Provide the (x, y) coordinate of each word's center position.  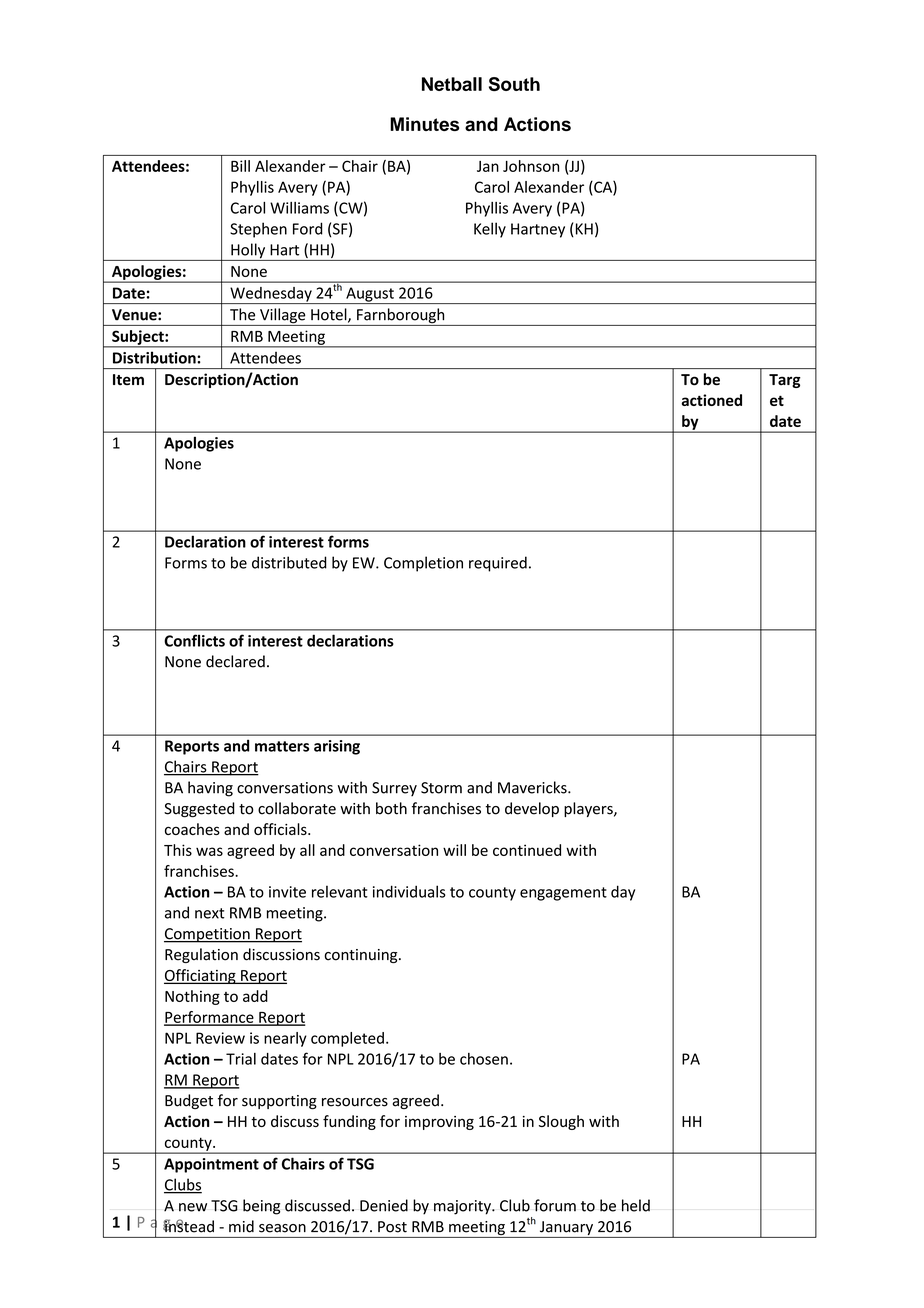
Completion (423, 564)
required (498, 564)
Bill (240, 166)
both (391, 808)
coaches (192, 829)
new (193, 1207)
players (589, 809)
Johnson (531, 166)
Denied (384, 1205)
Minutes (424, 124)
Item (128, 380)
